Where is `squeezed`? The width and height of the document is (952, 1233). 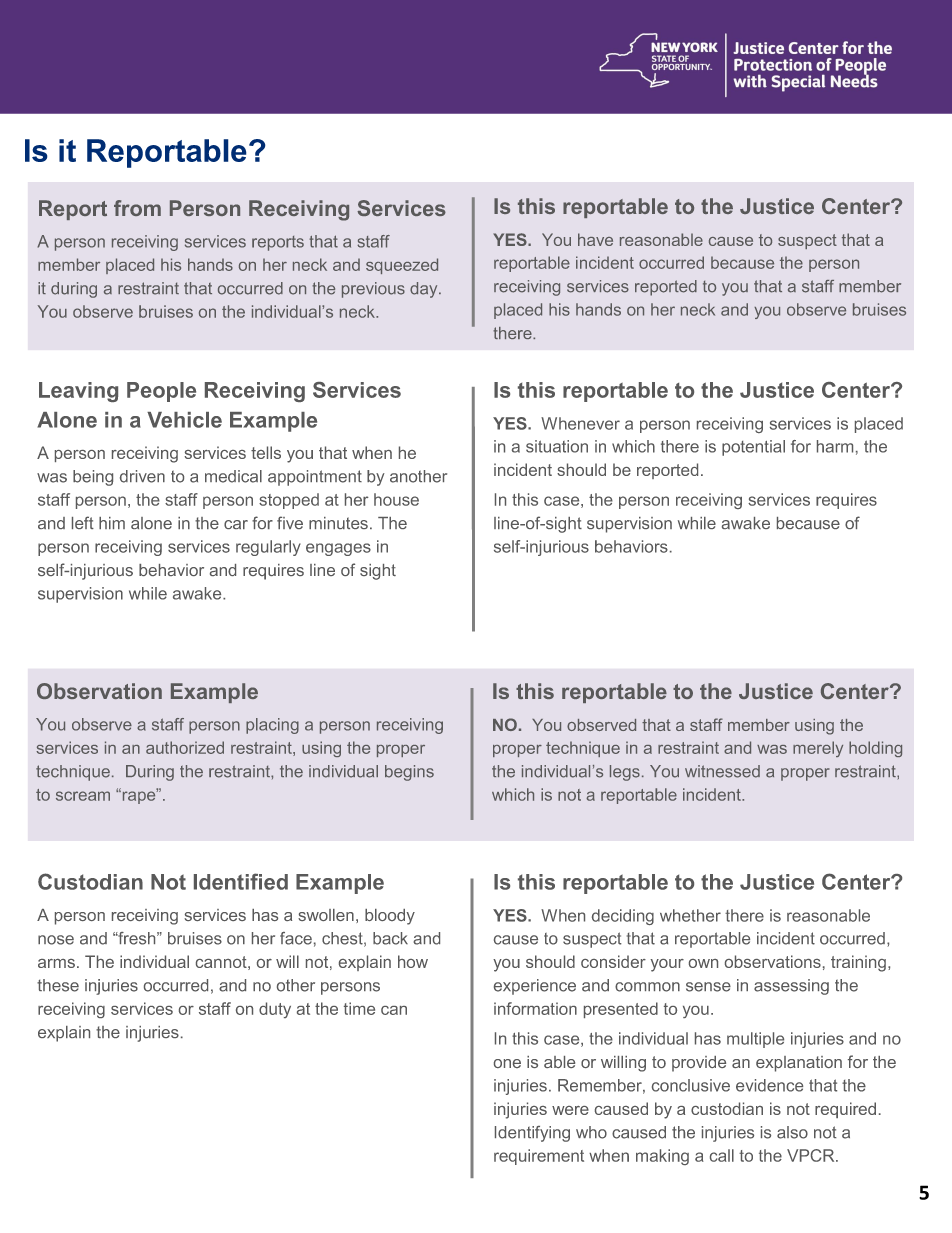 squeezed is located at coordinates (402, 266).
